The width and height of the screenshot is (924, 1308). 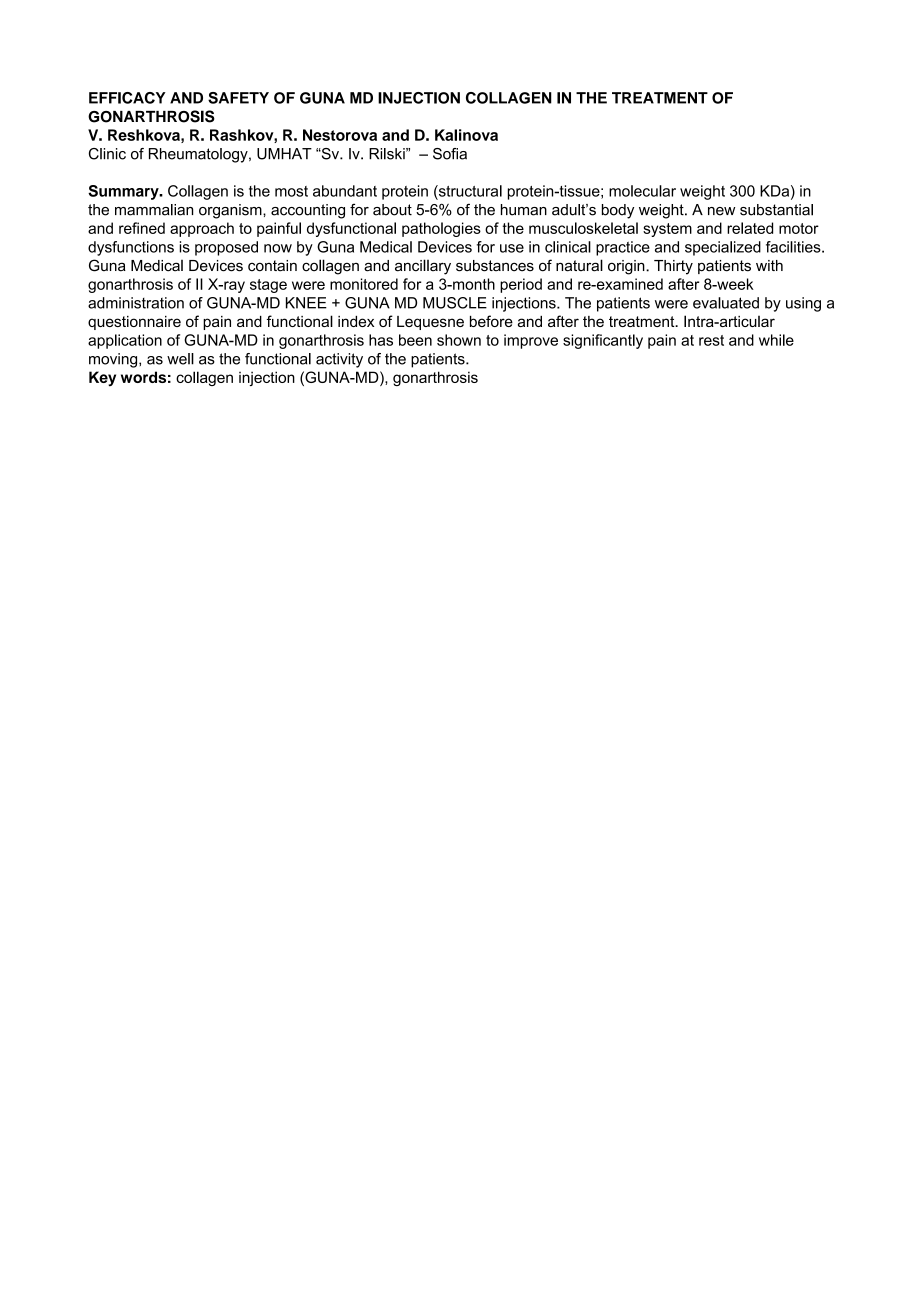 What do you see at coordinates (721, 211) in the screenshot?
I see `new` at bounding box center [721, 211].
